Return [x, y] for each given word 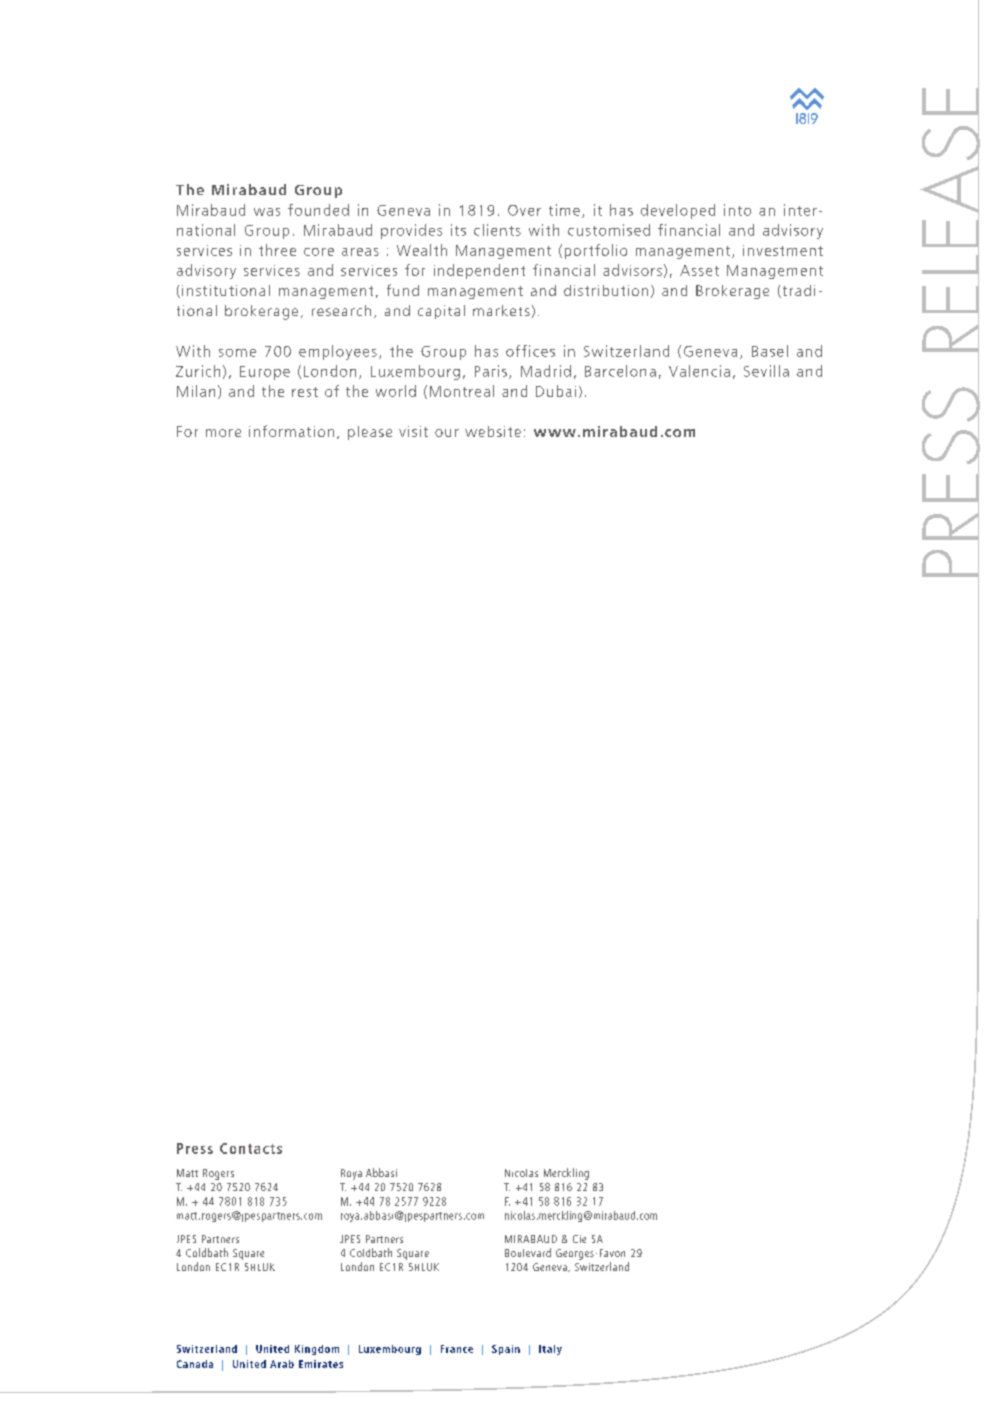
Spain [506, 1350]
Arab [282, 1364]
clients [497, 230]
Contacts [251, 1148]
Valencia [699, 371]
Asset [699, 270]
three [277, 250]
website [493, 431]
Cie [579, 1239]
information [291, 431]
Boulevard [528, 1252]
